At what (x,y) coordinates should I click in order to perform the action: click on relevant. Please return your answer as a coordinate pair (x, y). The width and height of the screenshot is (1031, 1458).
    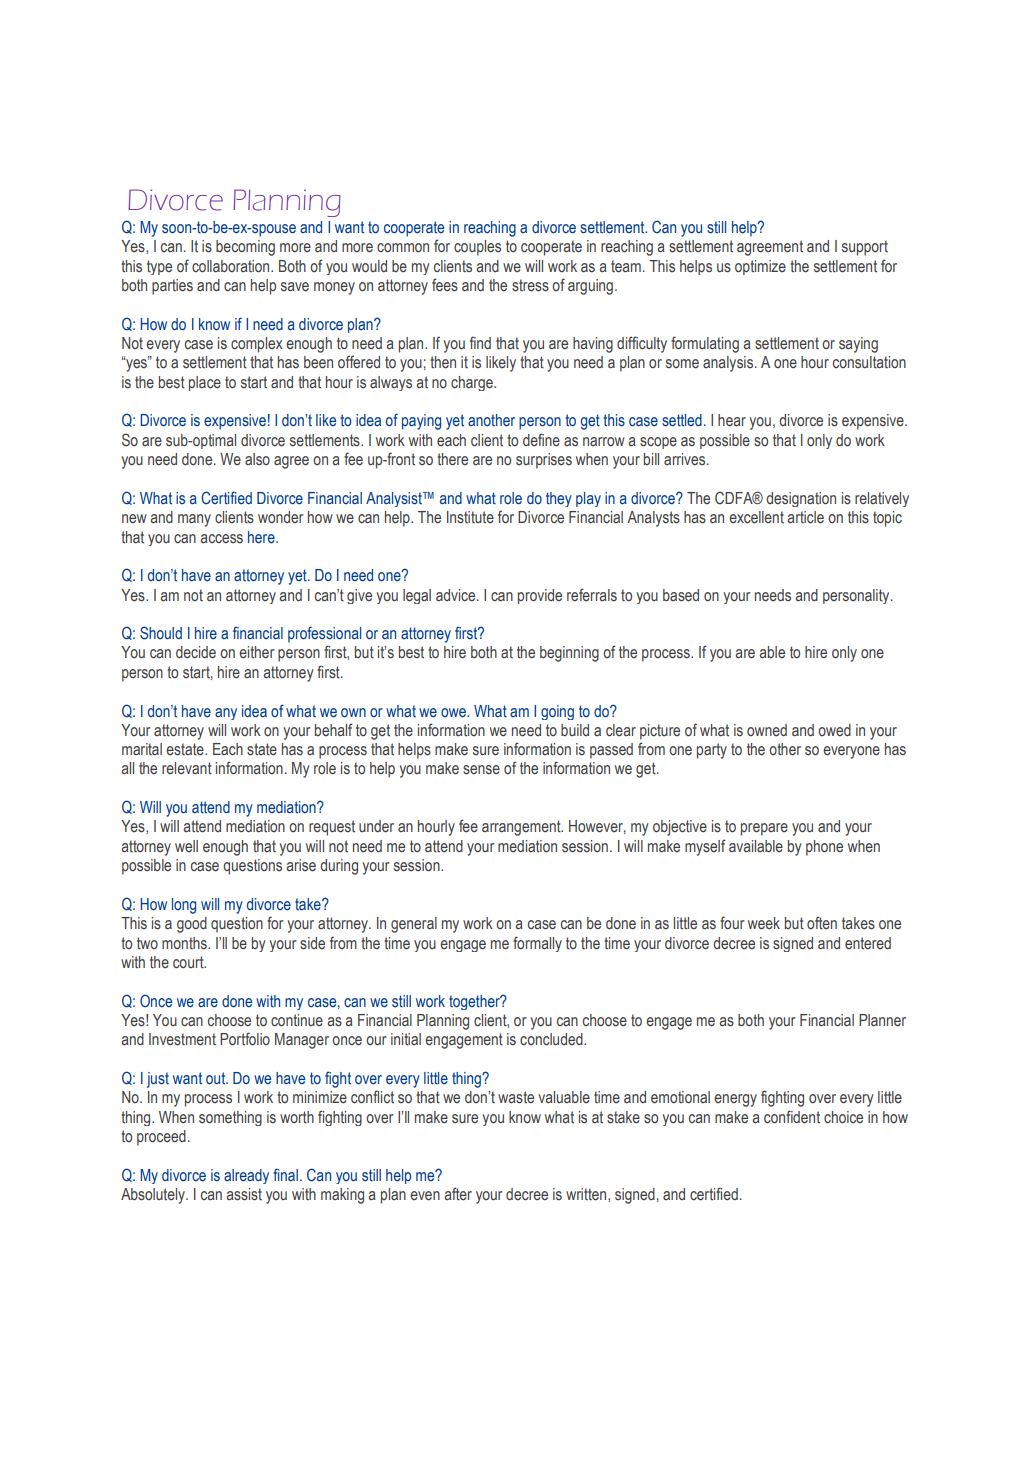
    Looking at the image, I should click on (187, 768).
